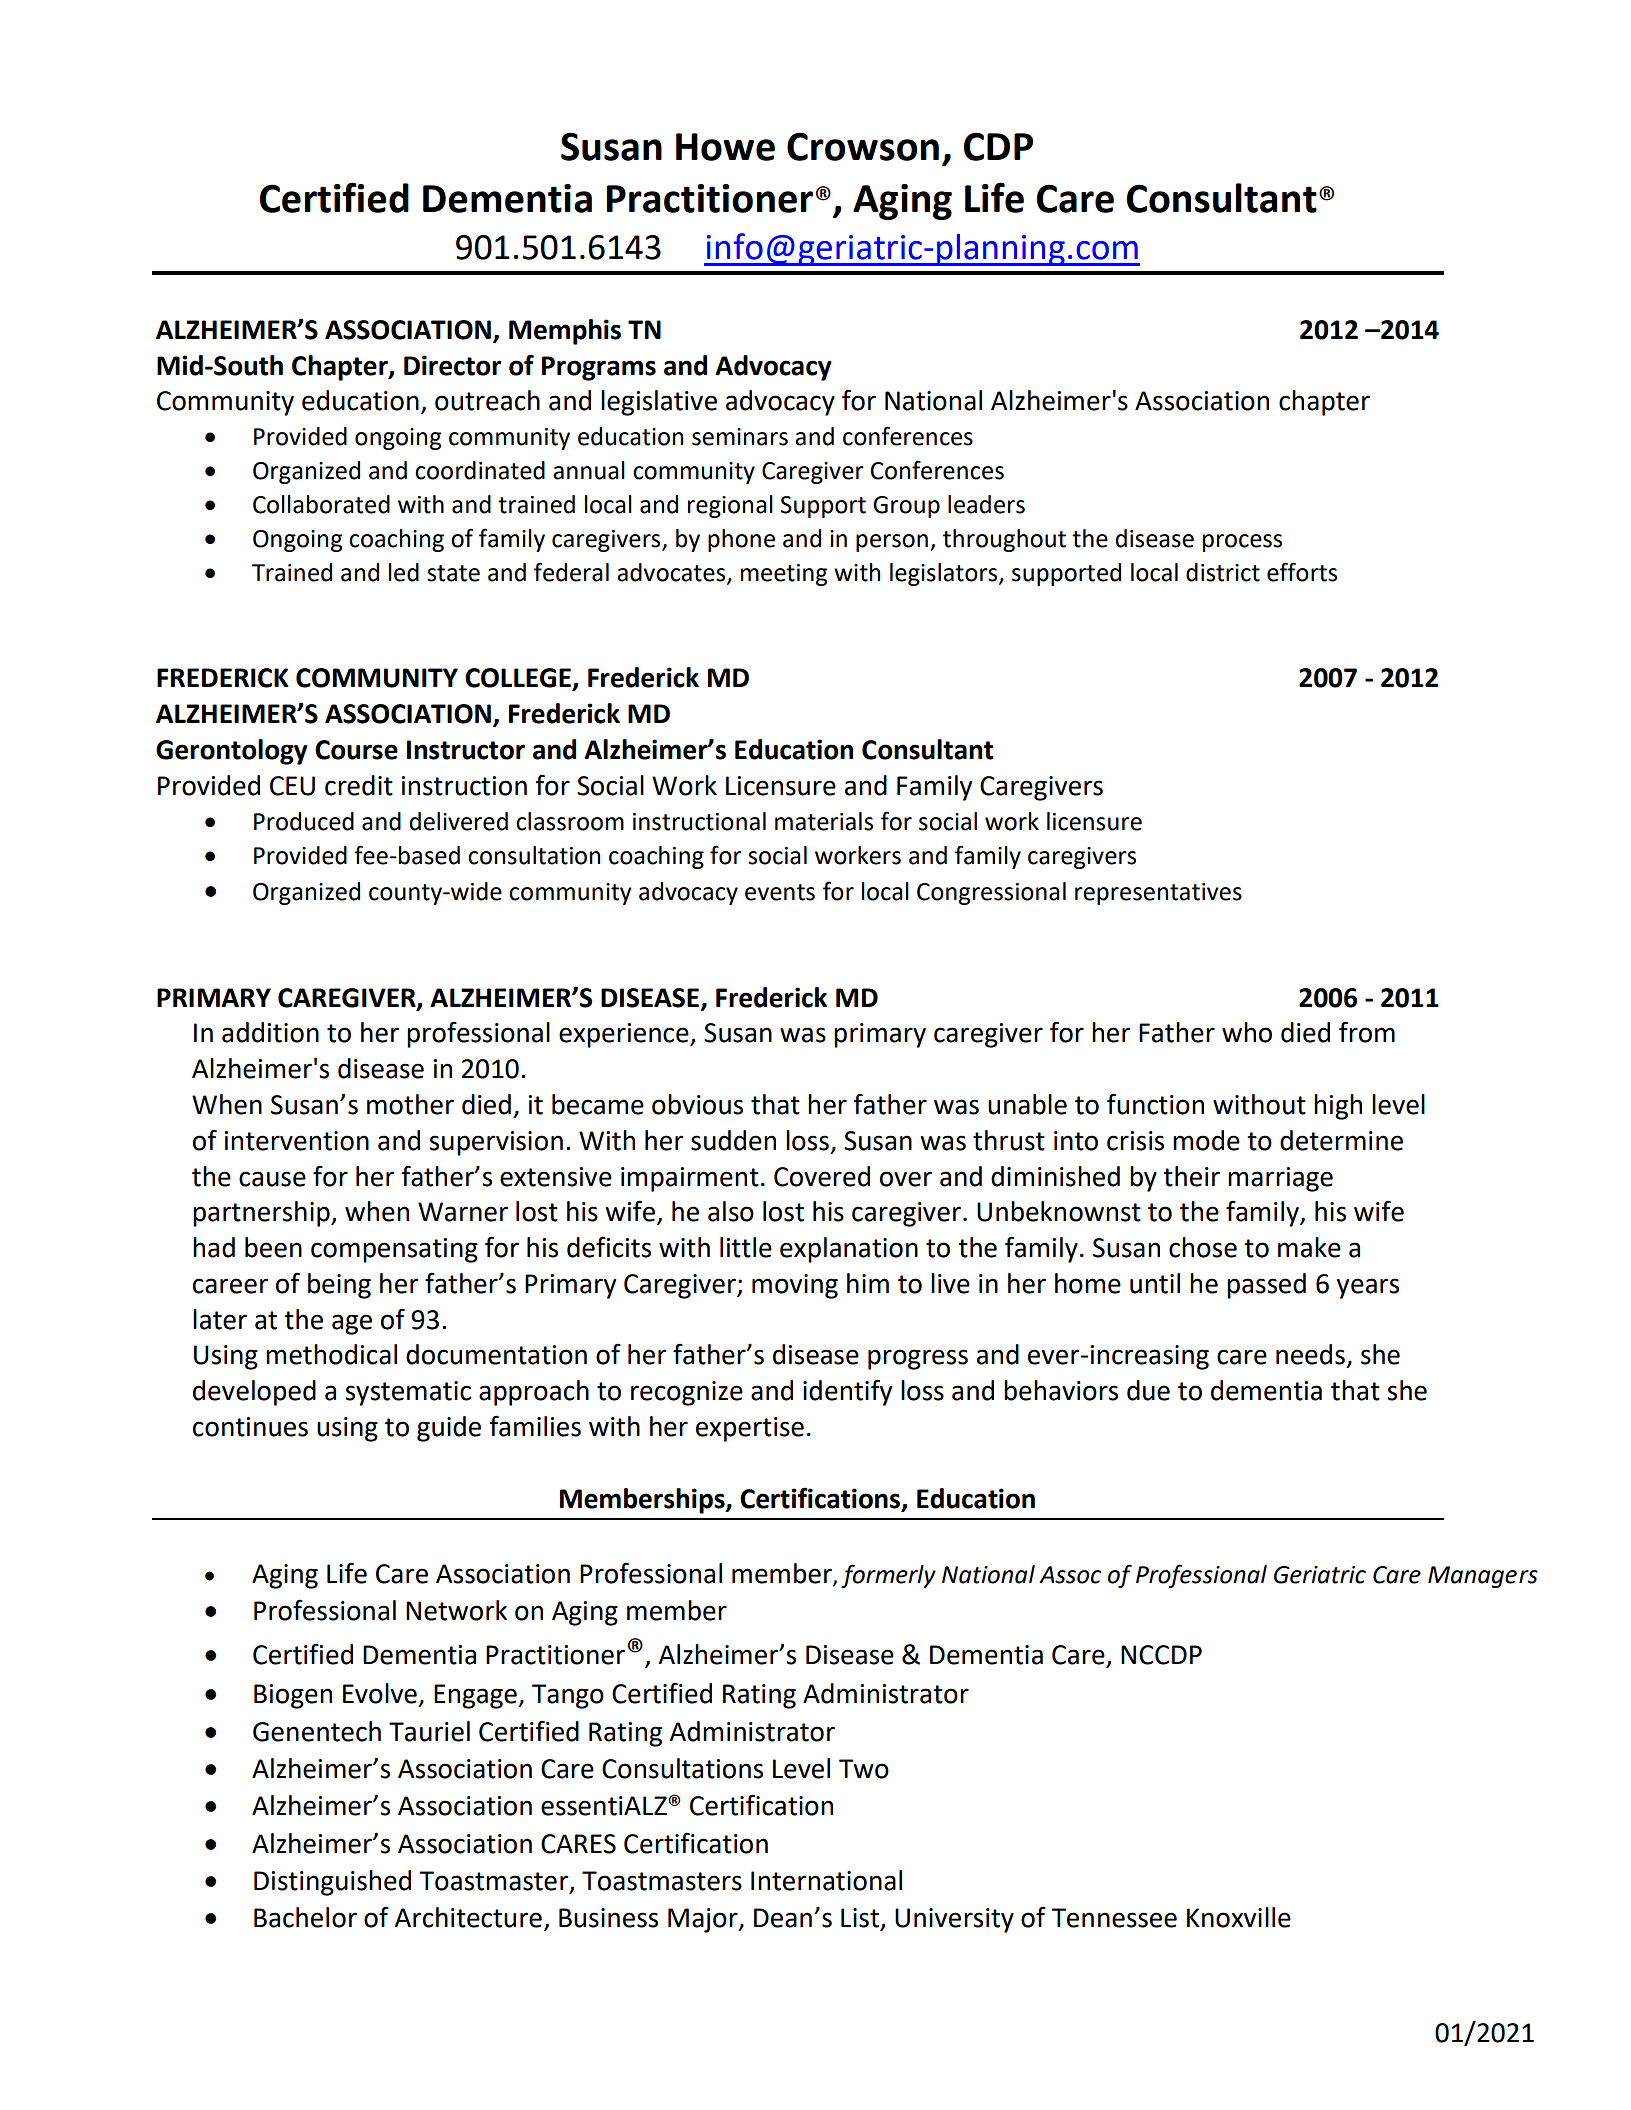 The height and width of the screenshot is (2110, 1631). What do you see at coordinates (339, 1286) in the screenshot?
I see `being` at bounding box center [339, 1286].
